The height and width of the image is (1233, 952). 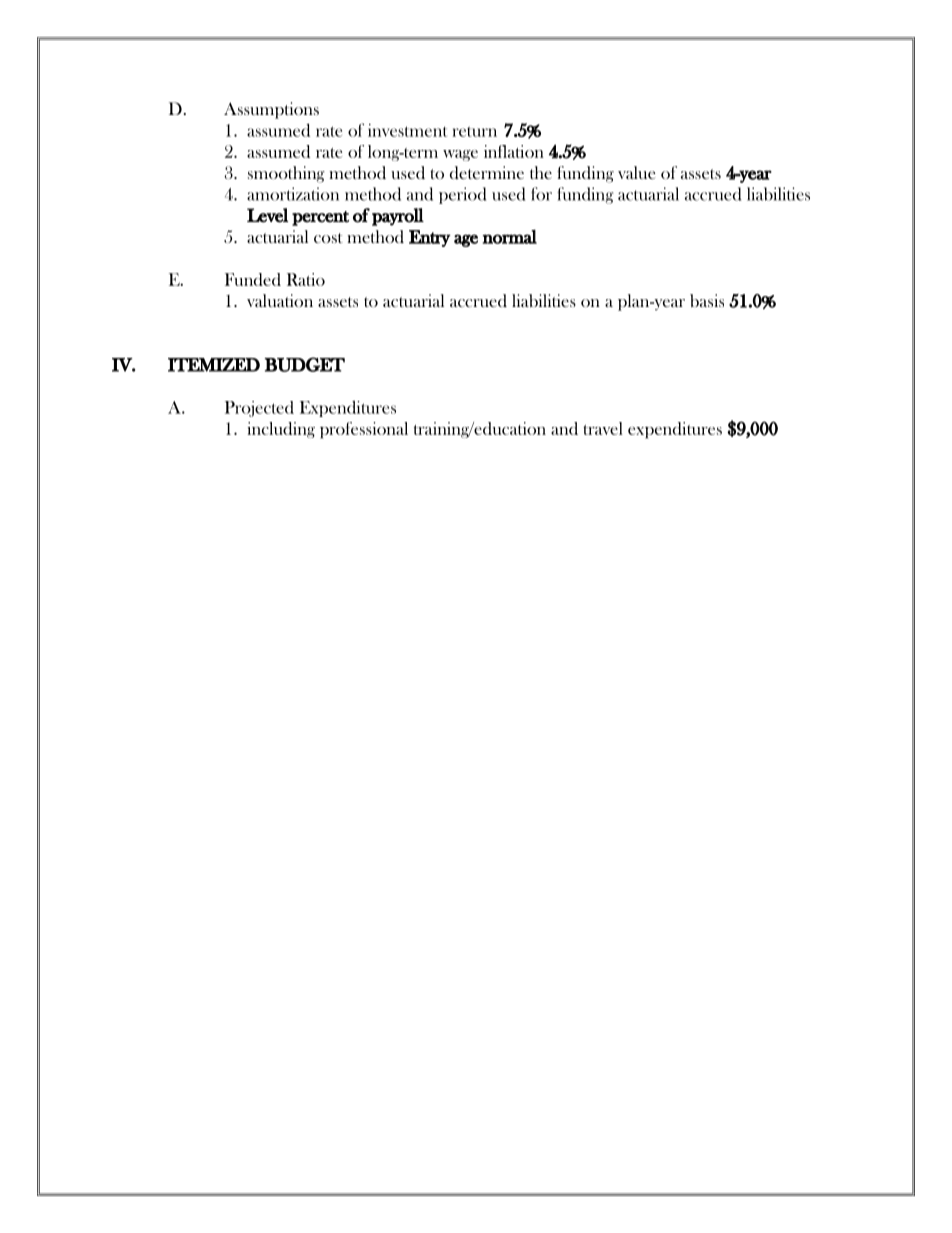 I want to click on value, so click(x=636, y=172).
